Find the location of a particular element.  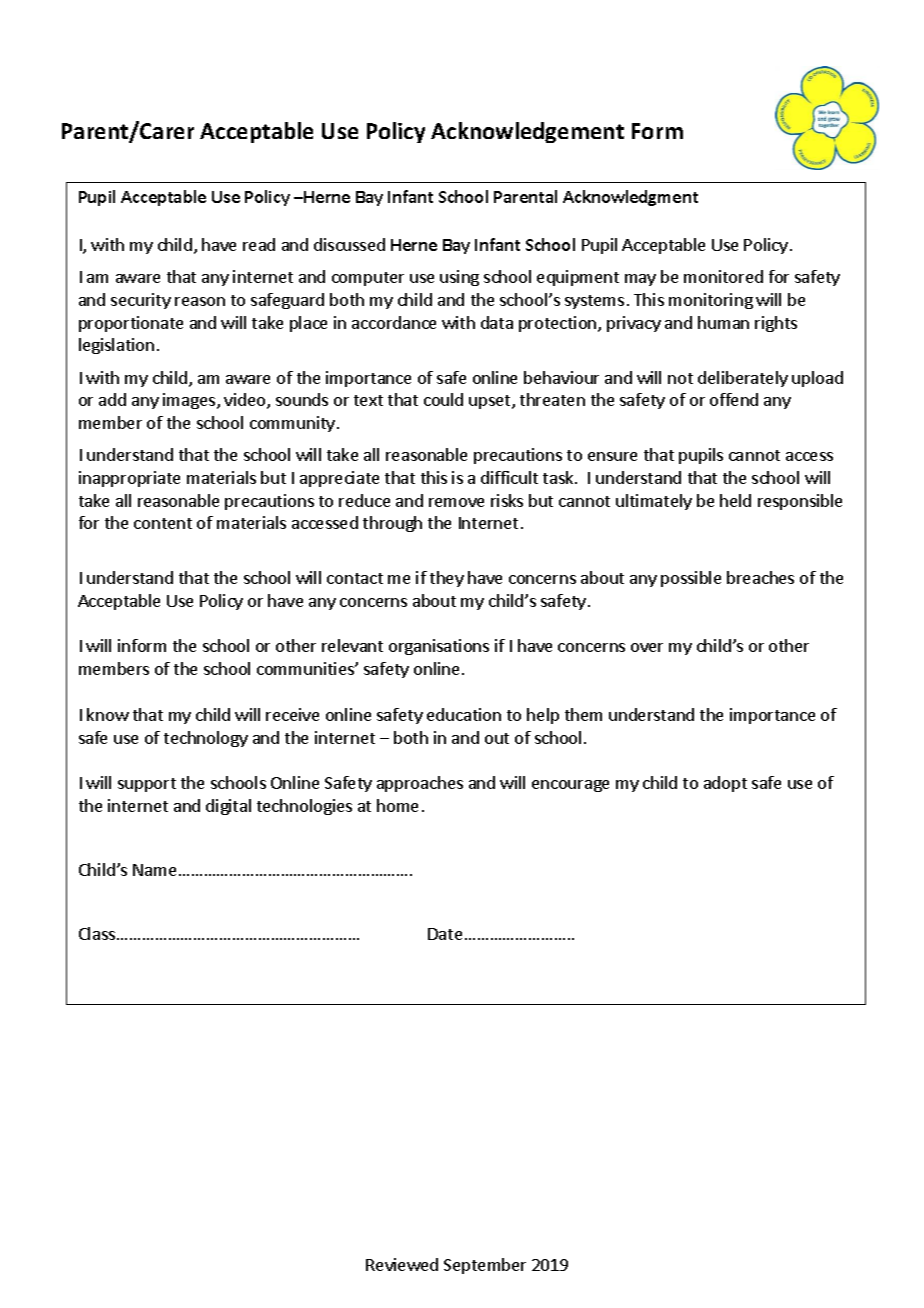

Reviewed is located at coordinates (402, 1264).
